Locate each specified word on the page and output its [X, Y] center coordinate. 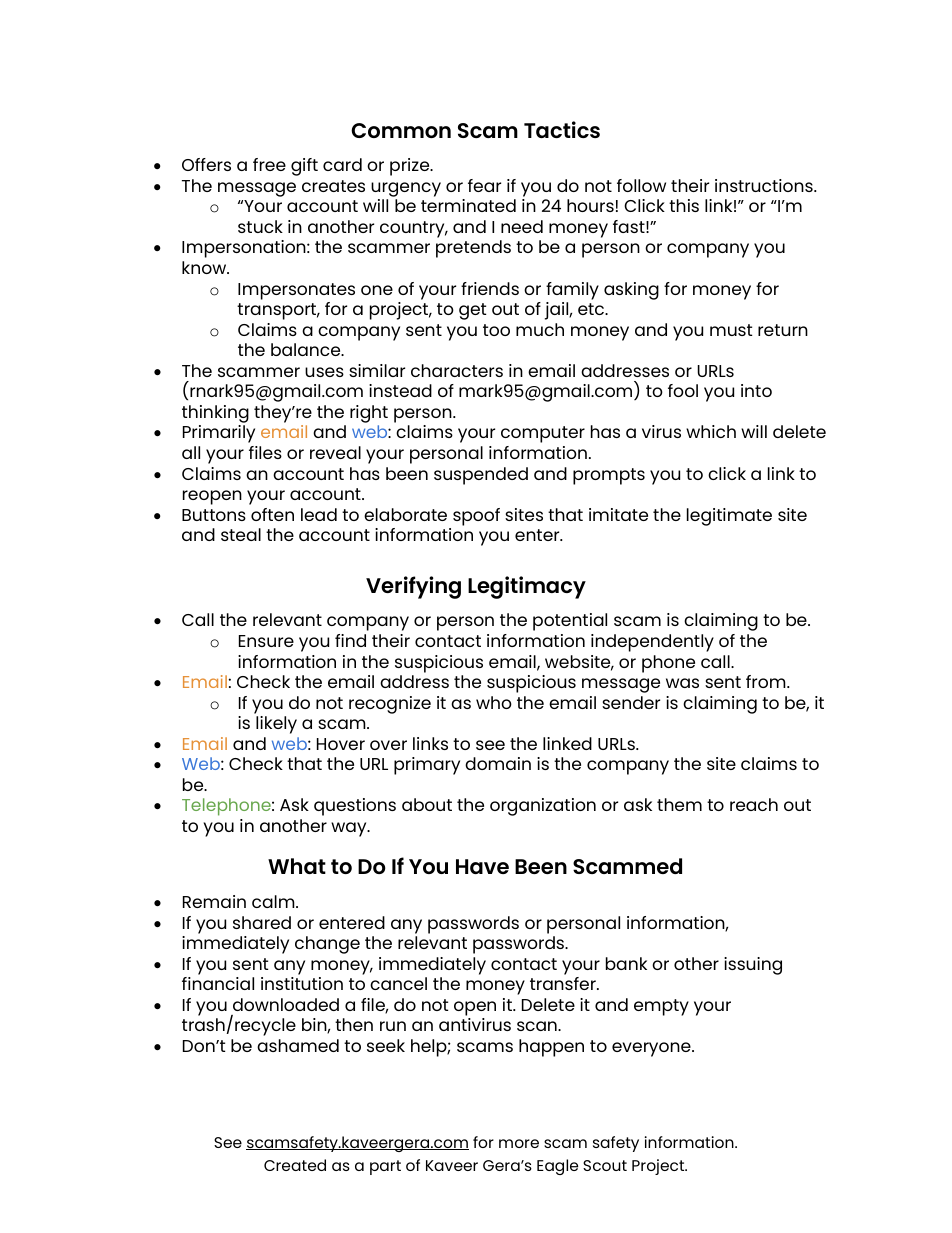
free [269, 164]
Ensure [266, 641]
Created [295, 1165]
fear [484, 185]
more [519, 1143]
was [682, 683]
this [684, 205]
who [494, 702]
